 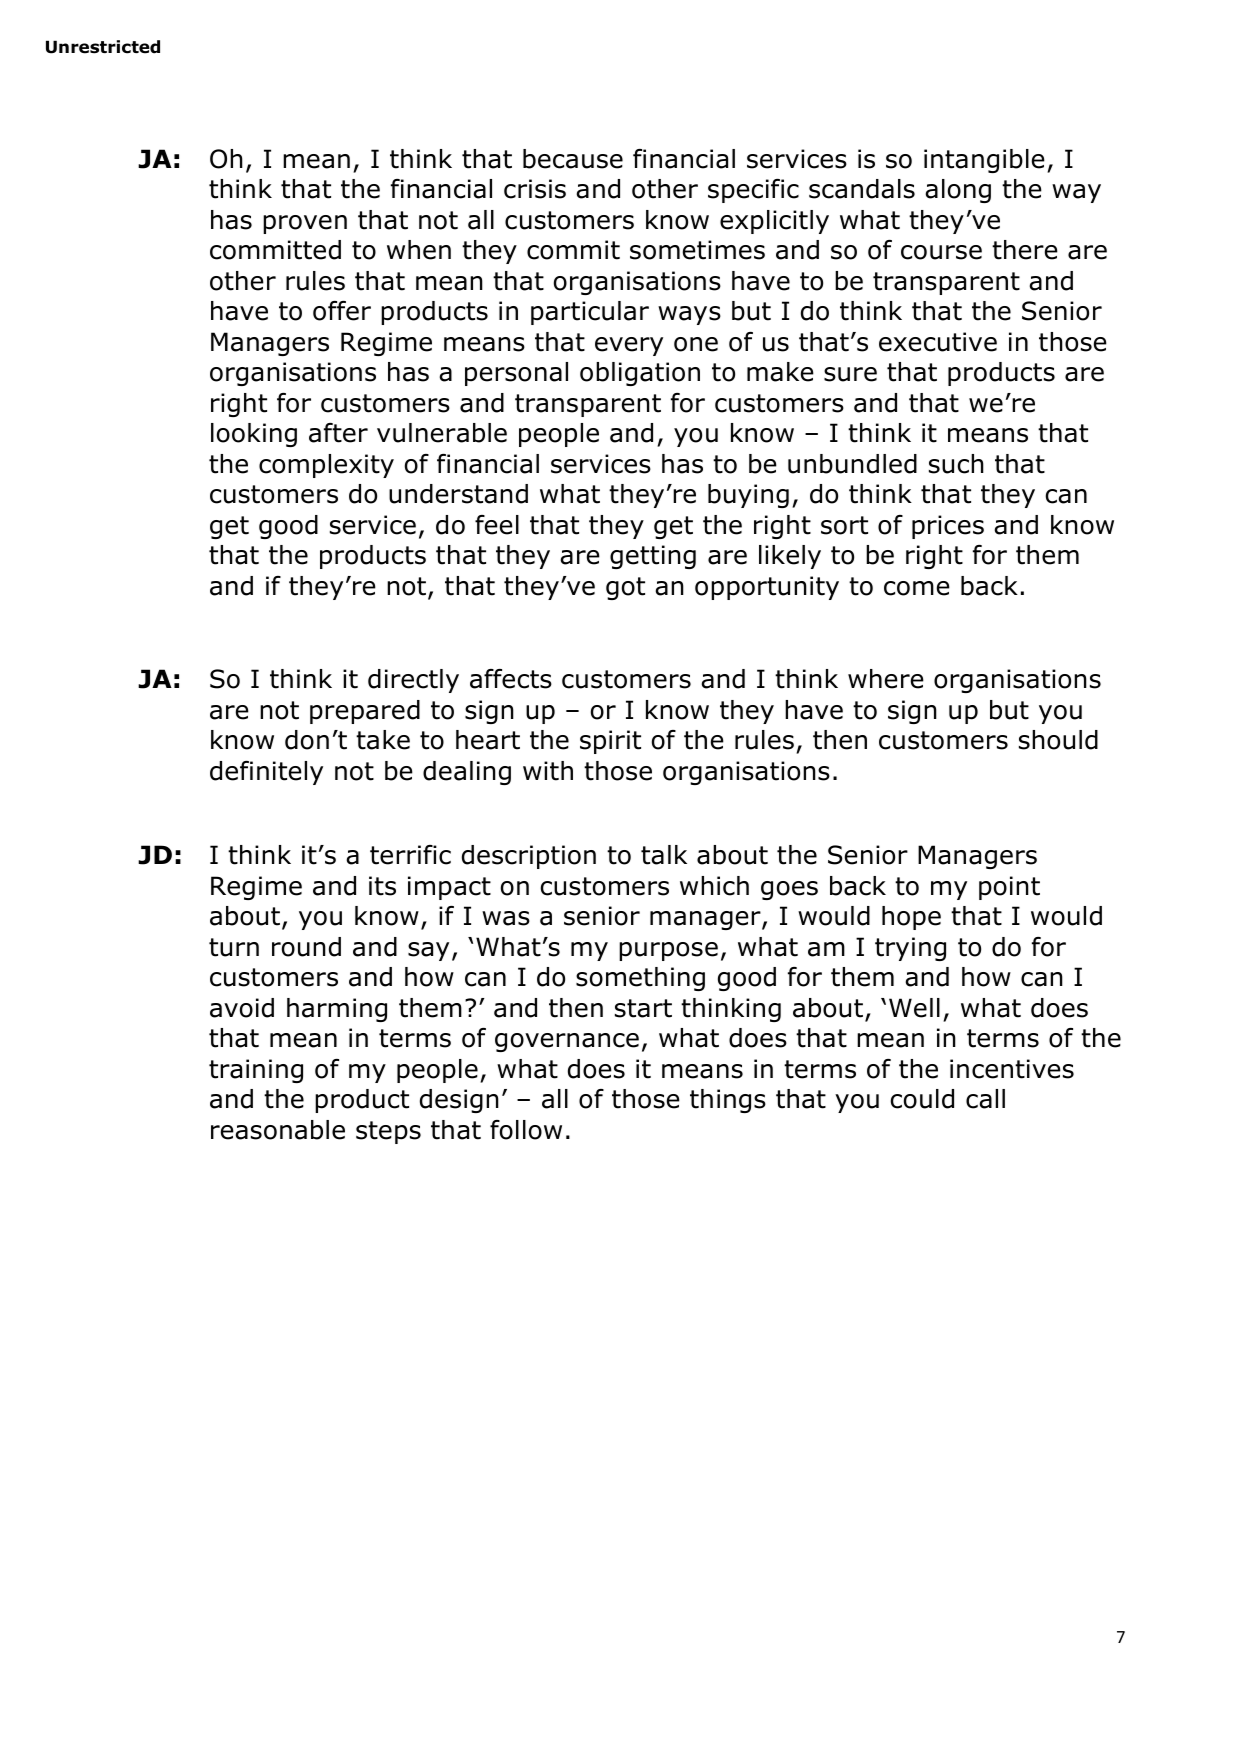 I want to click on definitely, so click(x=266, y=773).
